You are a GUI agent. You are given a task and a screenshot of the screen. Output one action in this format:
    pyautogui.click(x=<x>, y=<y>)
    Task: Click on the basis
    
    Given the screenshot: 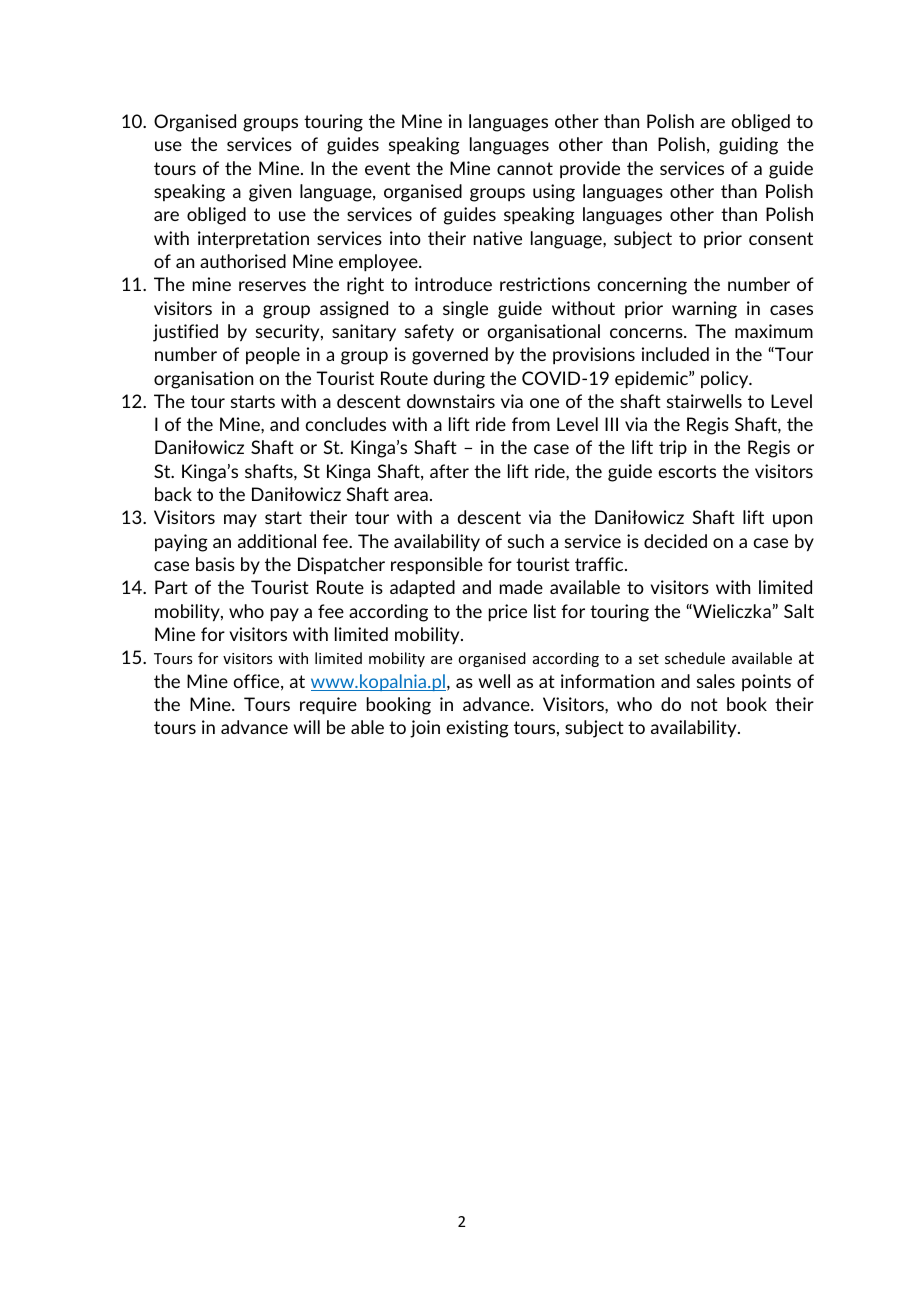 What is the action you would take?
    pyautogui.click(x=215, y=564)
